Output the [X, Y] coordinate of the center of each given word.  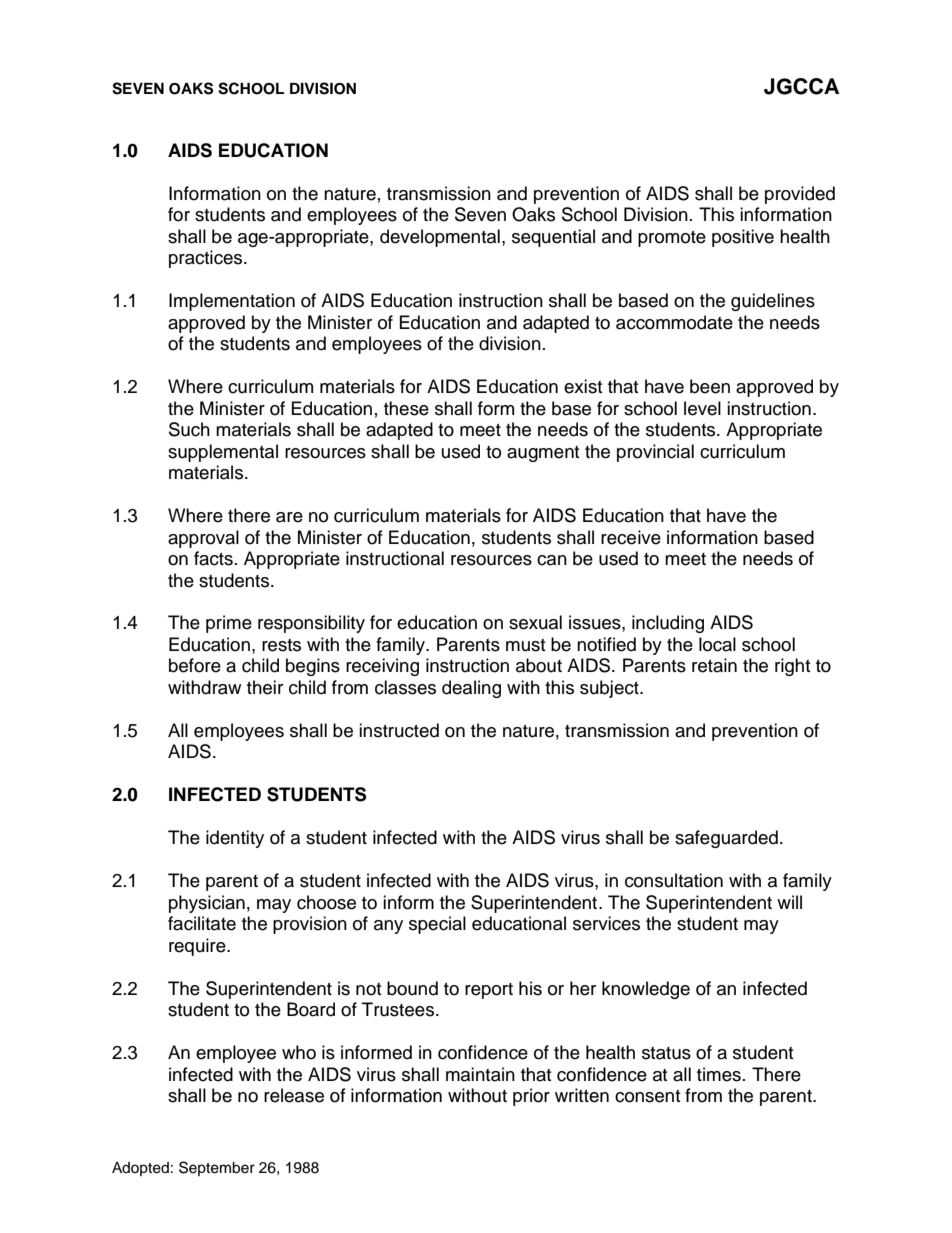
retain [714, 665]
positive [743, 238]
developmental [440, 238]
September [217, 1168]
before [195, 665]
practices [207, 259]
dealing [471, 689]
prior [531, 1097]
